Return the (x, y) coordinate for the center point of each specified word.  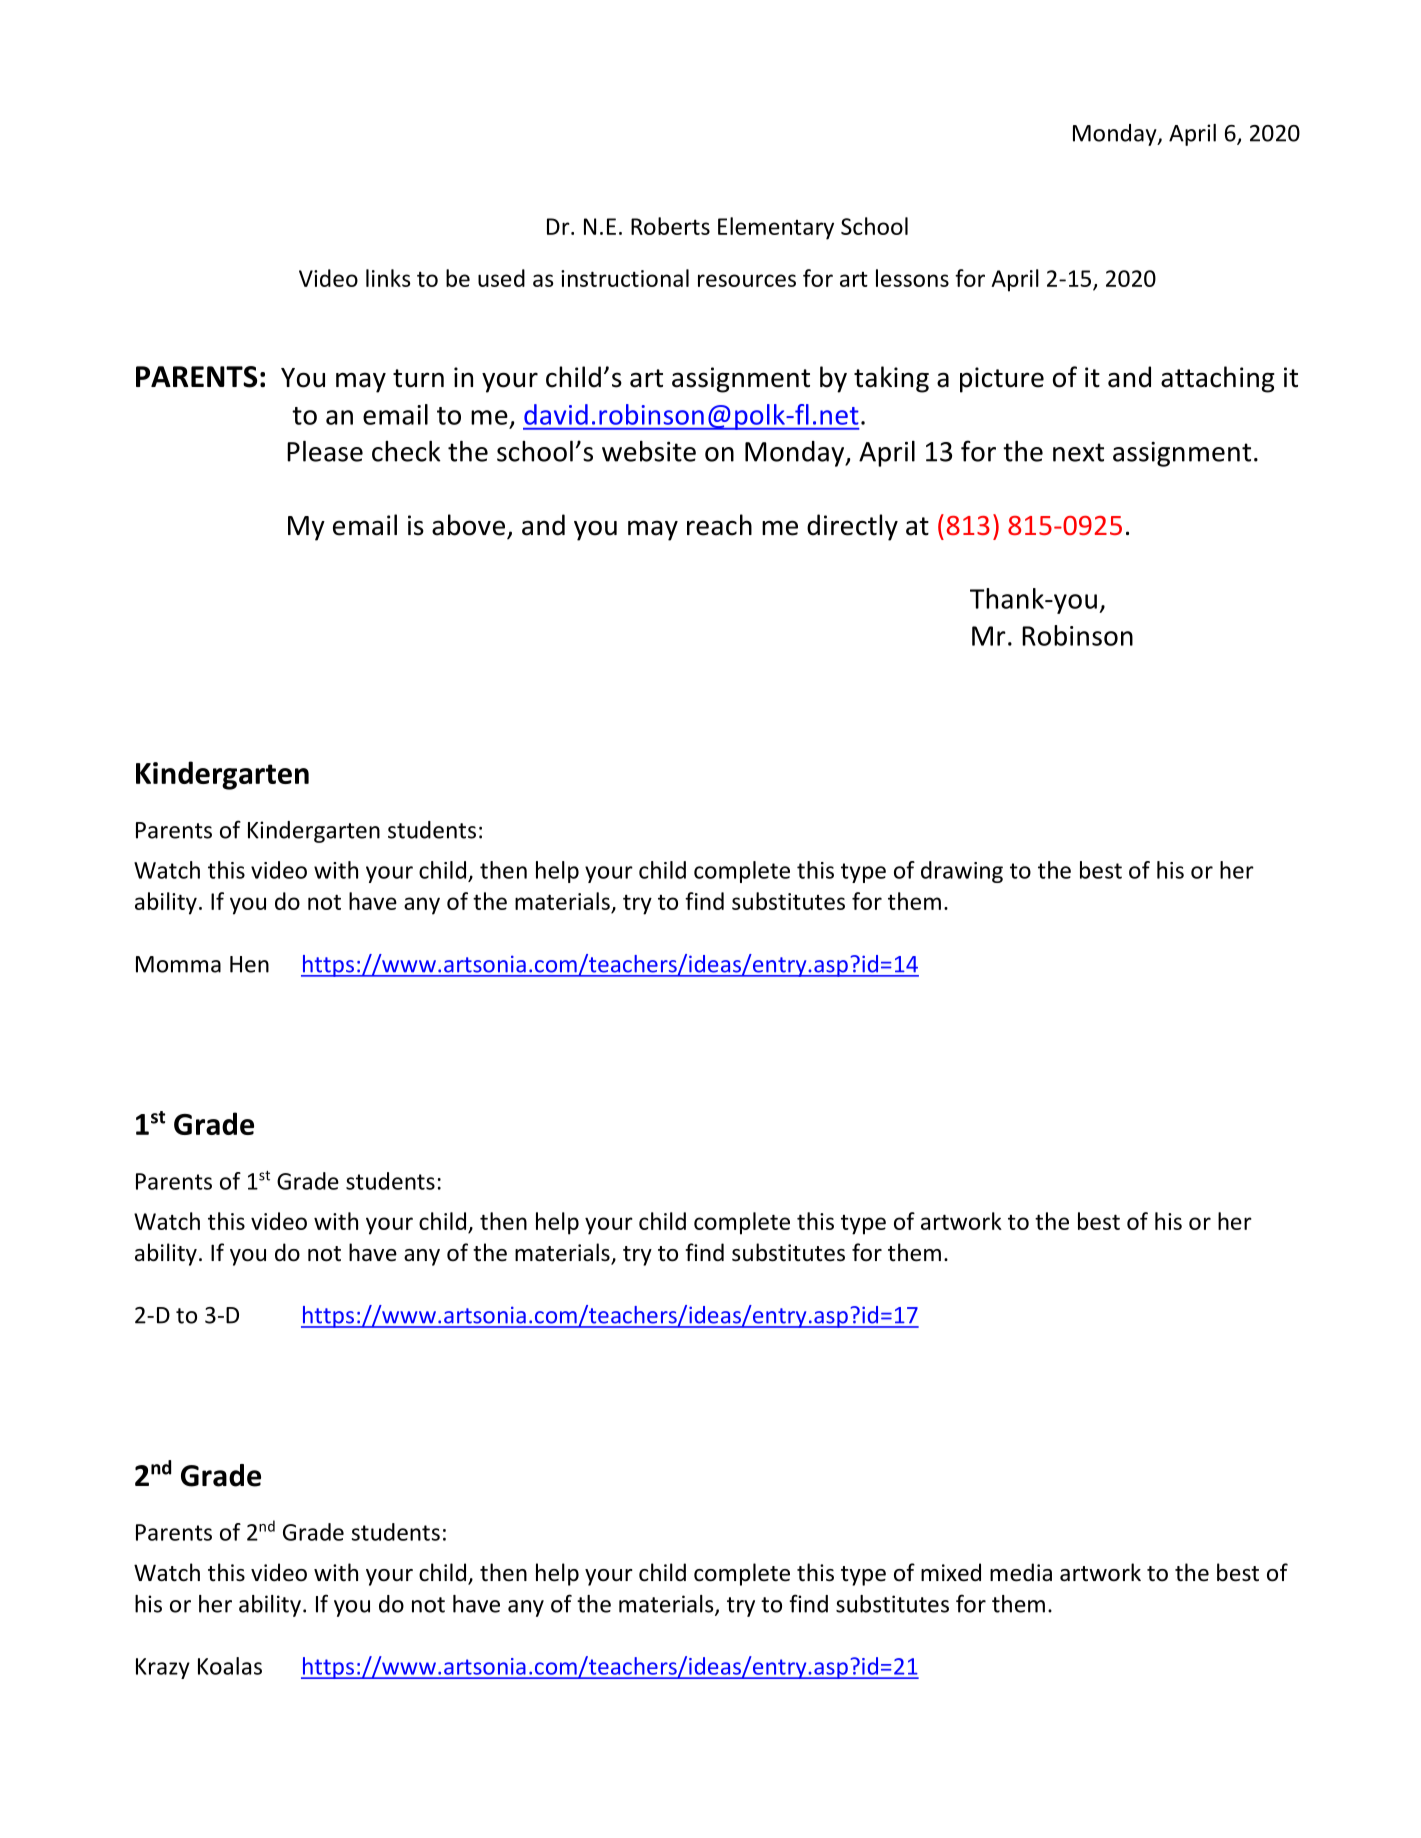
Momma (178, 964)
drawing (962, 872)
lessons (912, 278)
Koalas (230, 1666)
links (388, 278)
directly (852, 527)
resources (747, 280)
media (1021, 1572)
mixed (951, 1572)
